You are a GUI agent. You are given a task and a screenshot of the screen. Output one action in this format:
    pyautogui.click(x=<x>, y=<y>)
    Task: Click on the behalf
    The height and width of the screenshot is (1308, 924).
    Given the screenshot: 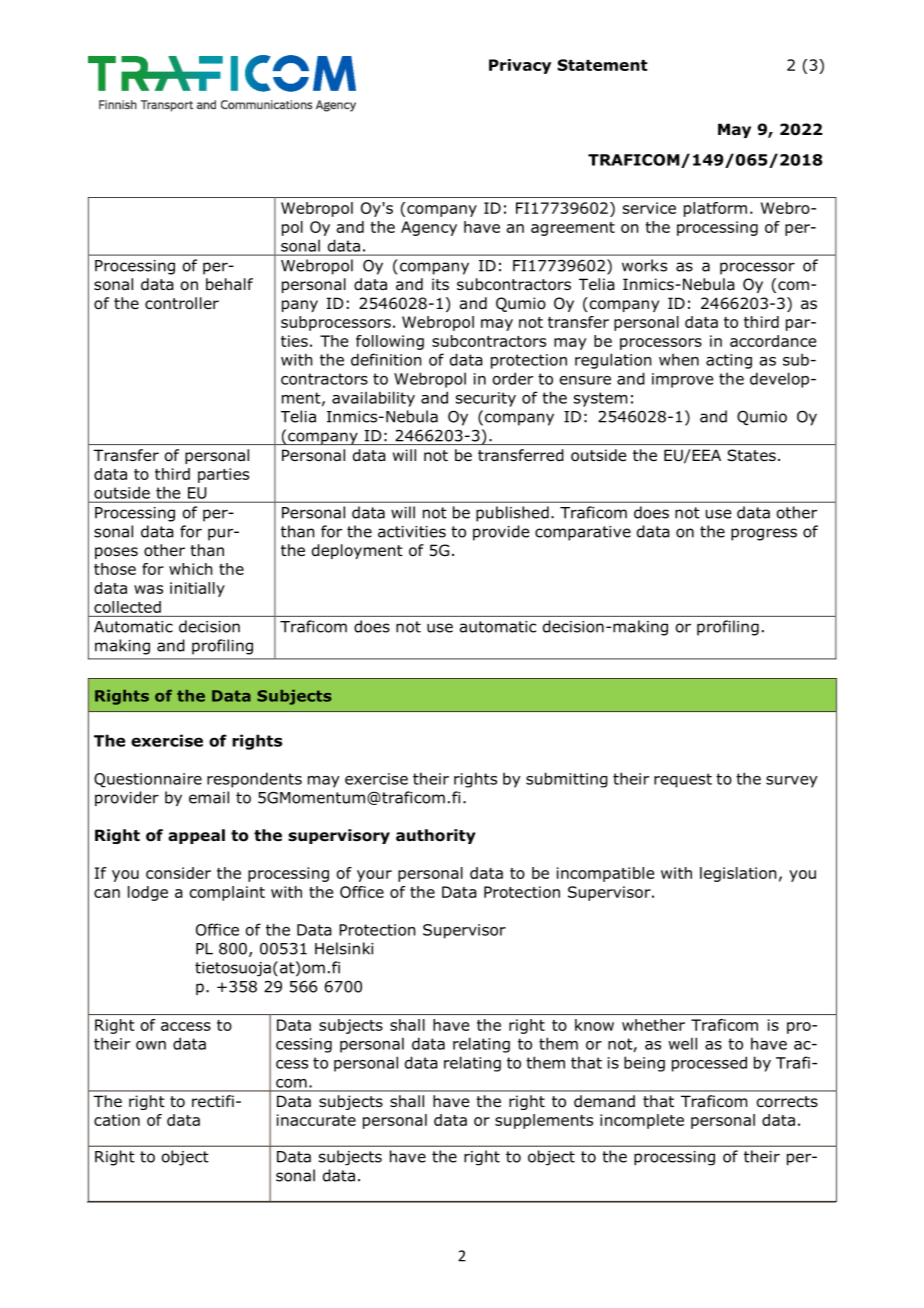 What is the action you would take?
    pyautogui.click(x=229, y=284)
